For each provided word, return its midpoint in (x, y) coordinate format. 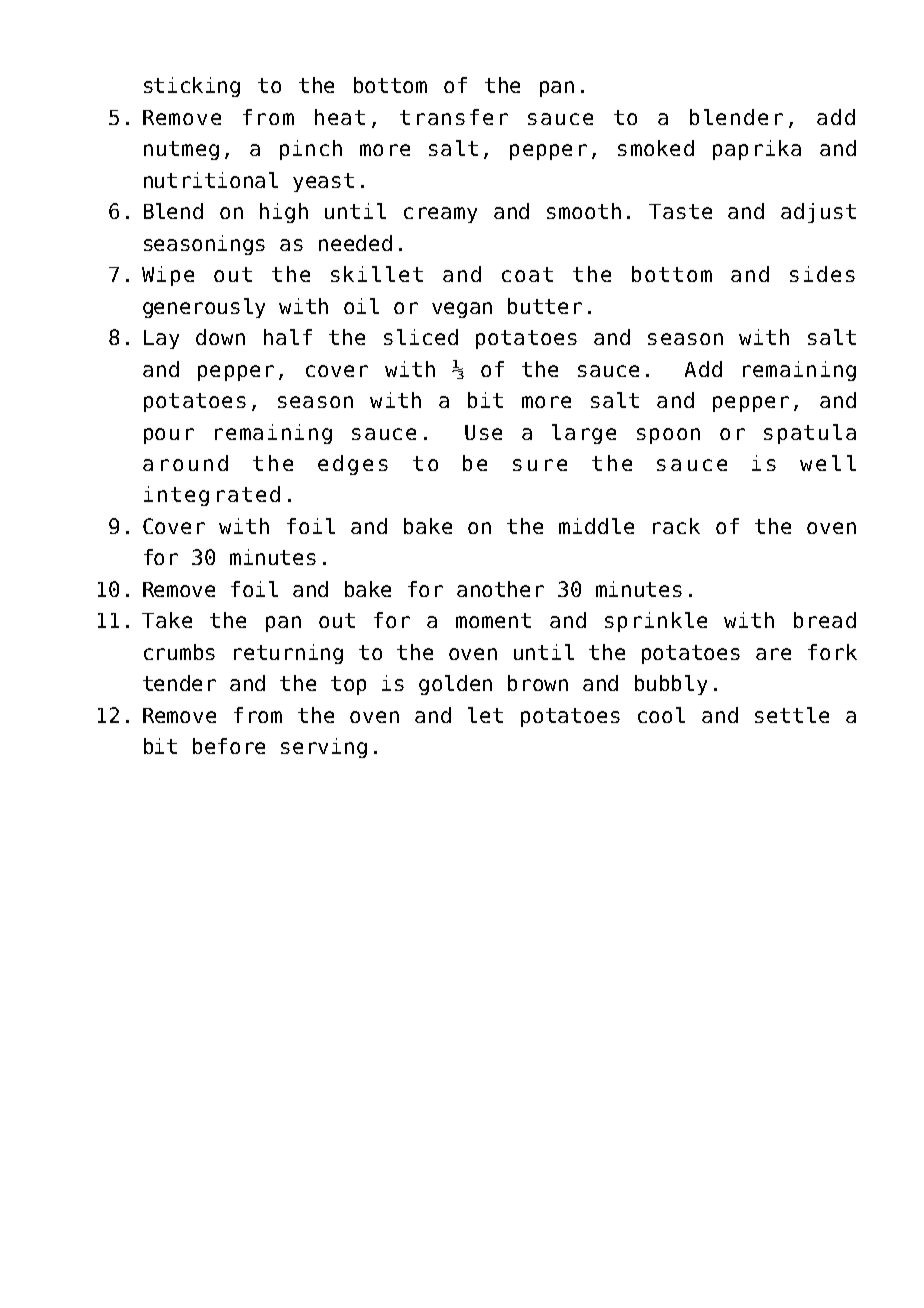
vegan (462, 310)
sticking (192, 87)
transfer (454, 117)
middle (596, 526)
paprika (757, 150)
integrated (212, 496)
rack (676, 526)
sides (822, 274)
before (229, 746)
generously (204, 308)
